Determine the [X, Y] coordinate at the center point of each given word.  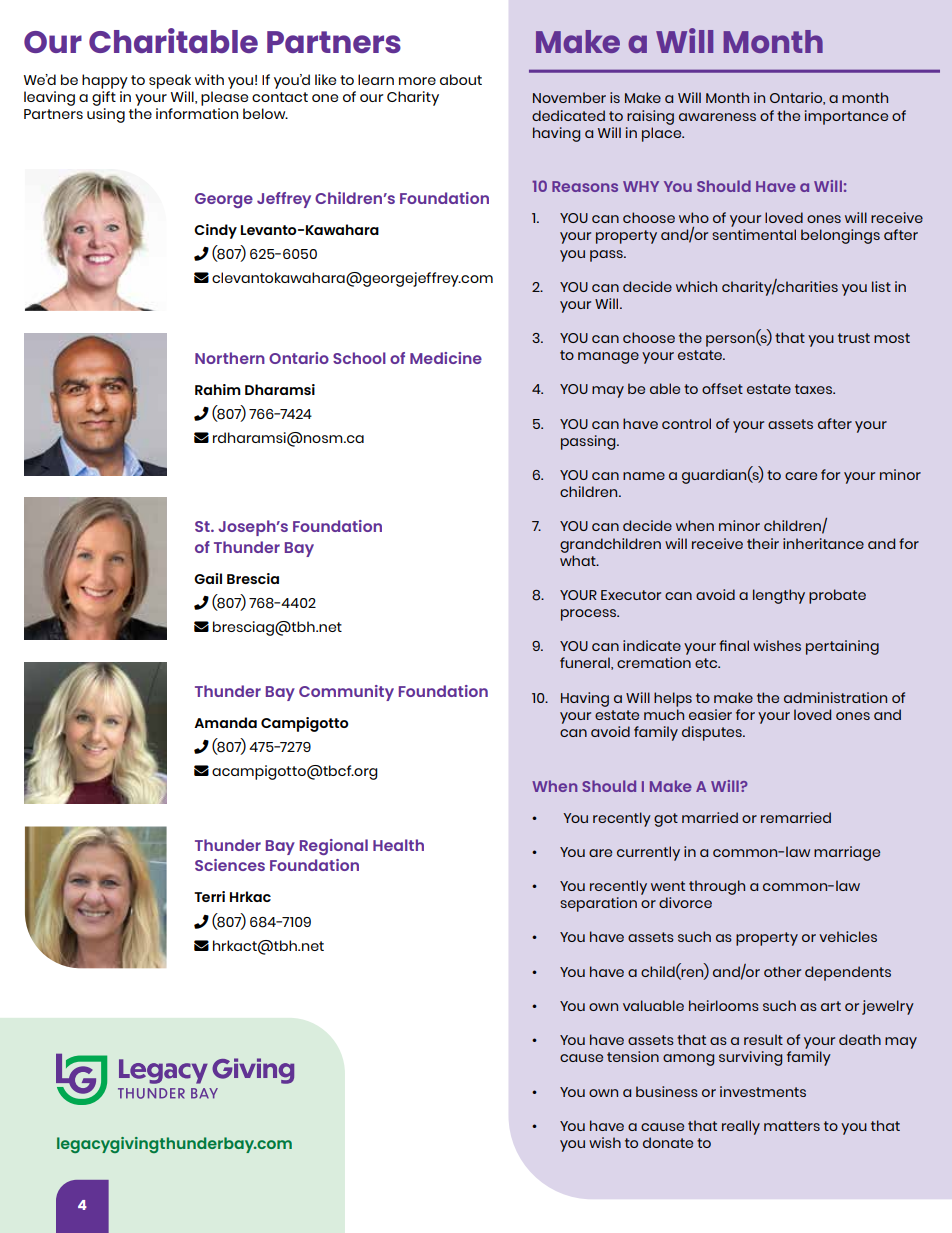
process [589, 615]
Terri [209, 896]
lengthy [779, 596]
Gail [208, 578]
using [106, 115]
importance [846, 117]
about [461, 79]
